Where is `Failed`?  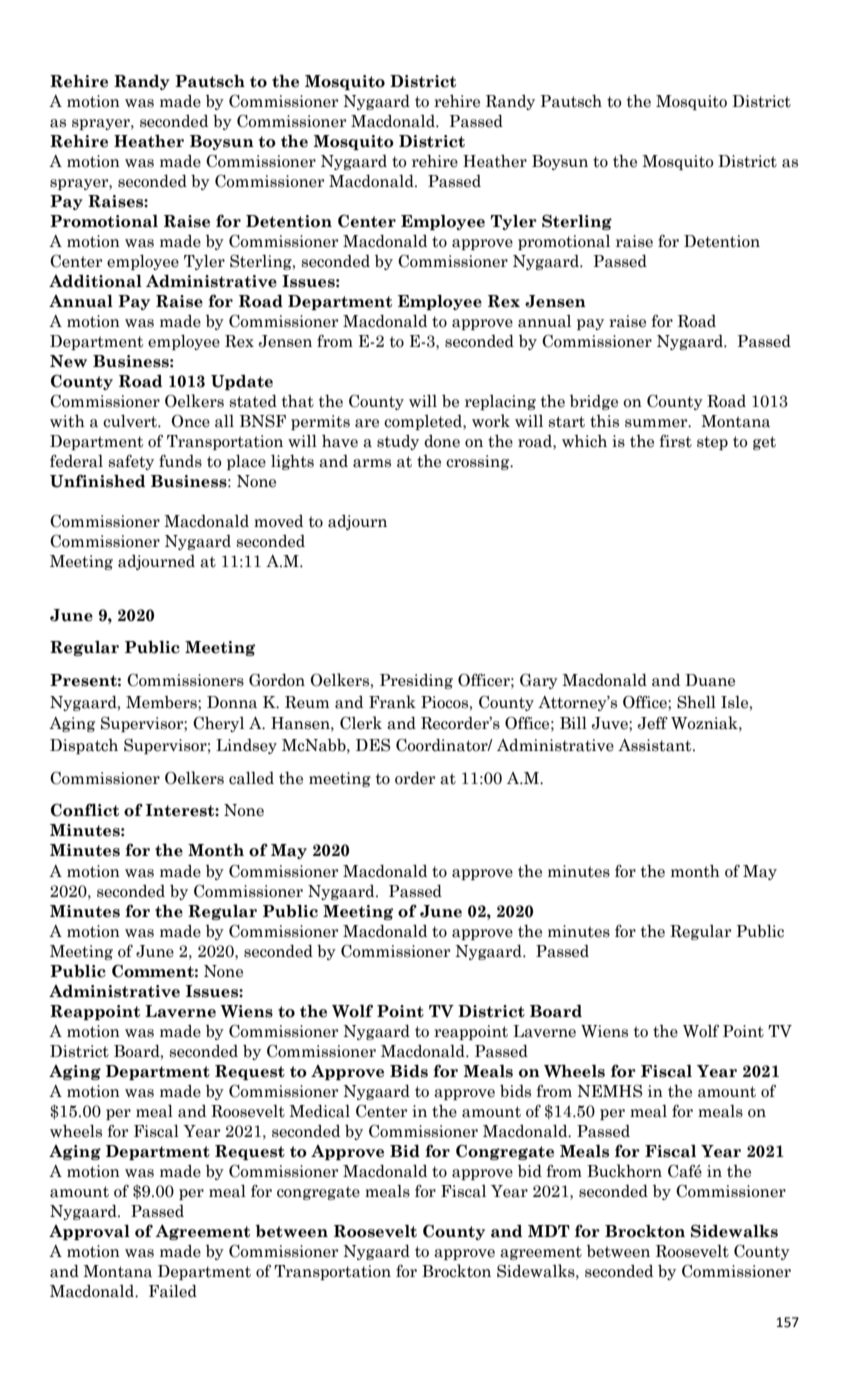 Failed is located at coordinates (173, 1291).
